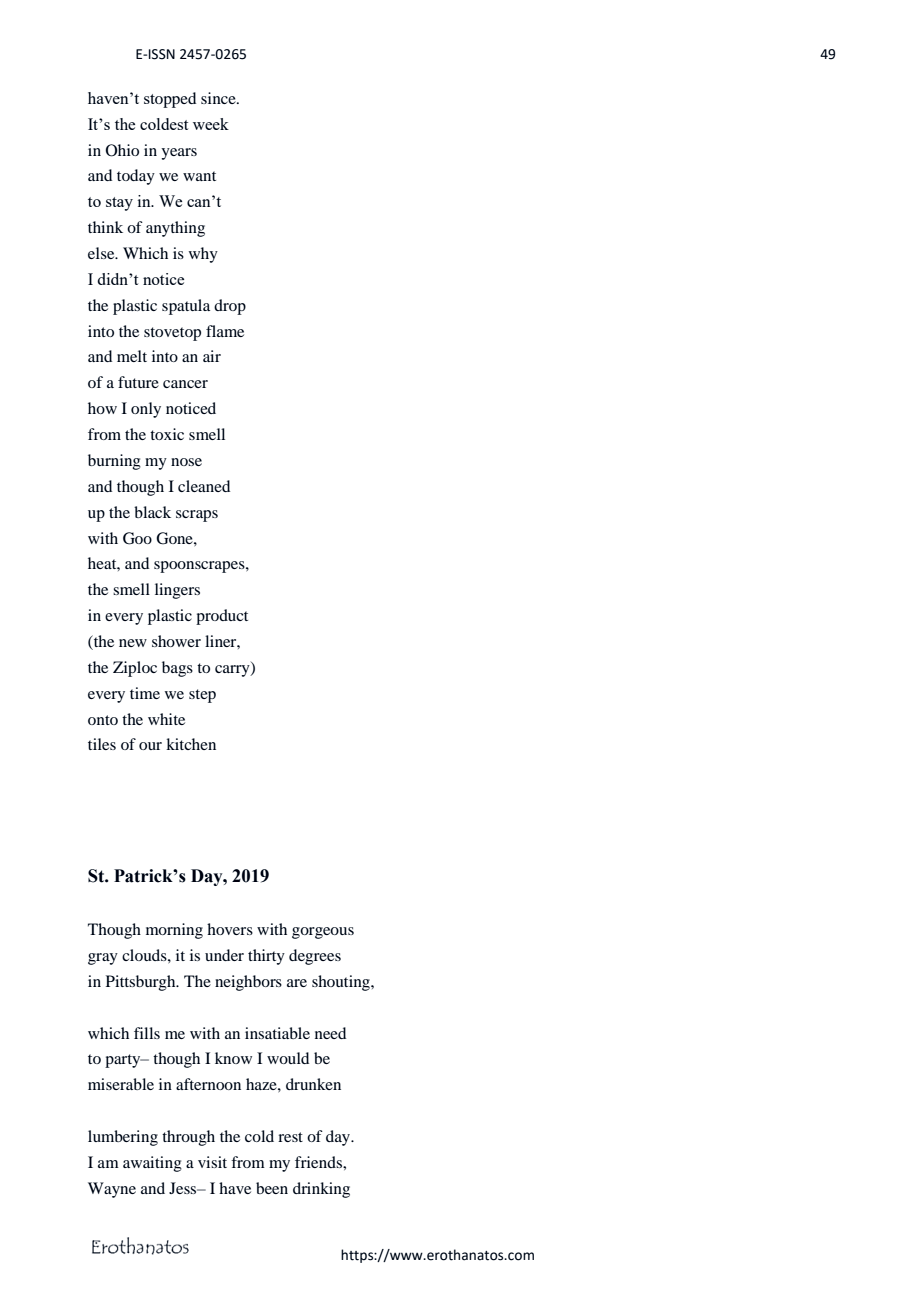  I want to click on carry, so click(233, 671).
